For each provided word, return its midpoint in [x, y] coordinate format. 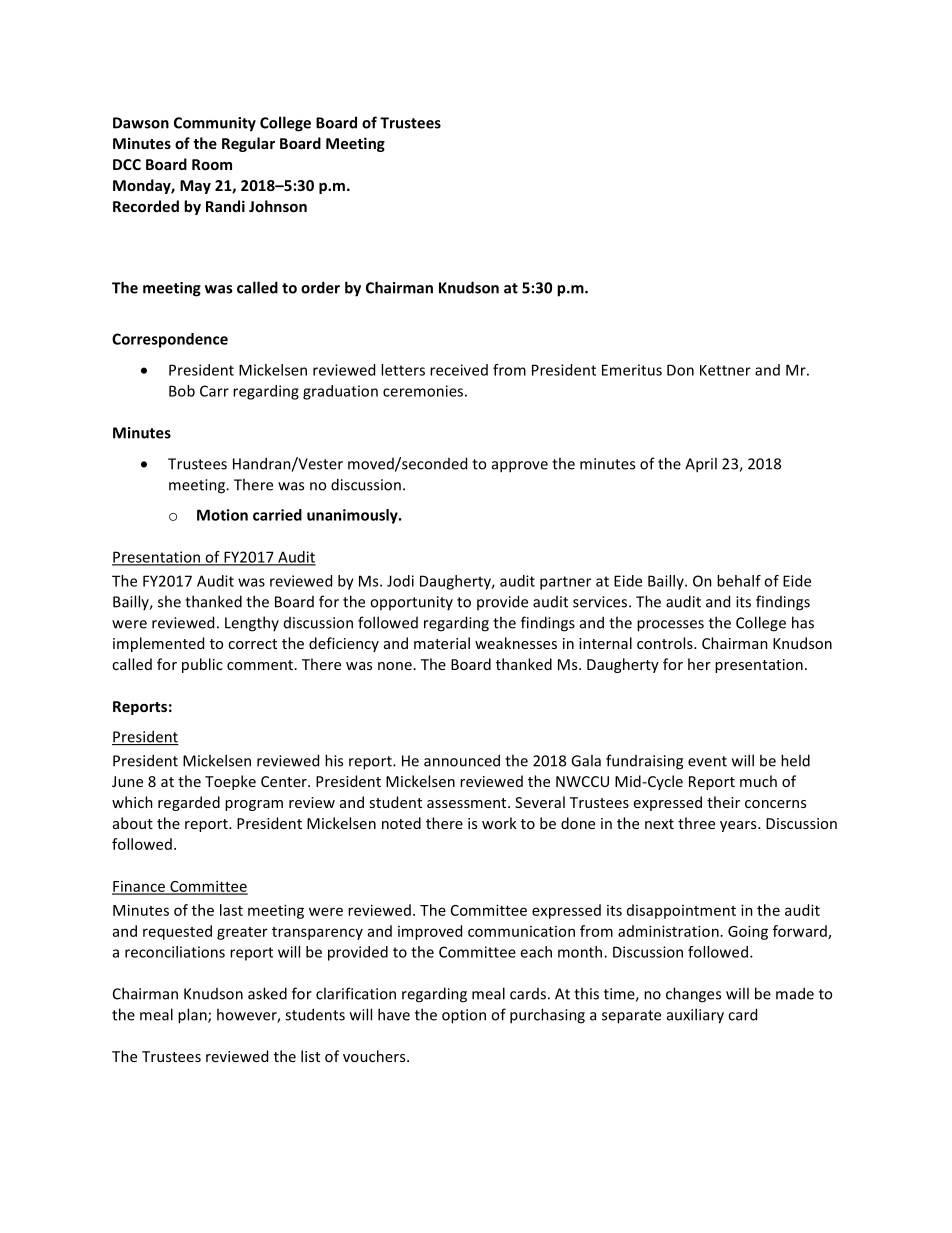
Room [212, 164]
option [464, 1016]
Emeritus [632, 370]
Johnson [278, 206]
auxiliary [695, 1016]
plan [193, 1016]
